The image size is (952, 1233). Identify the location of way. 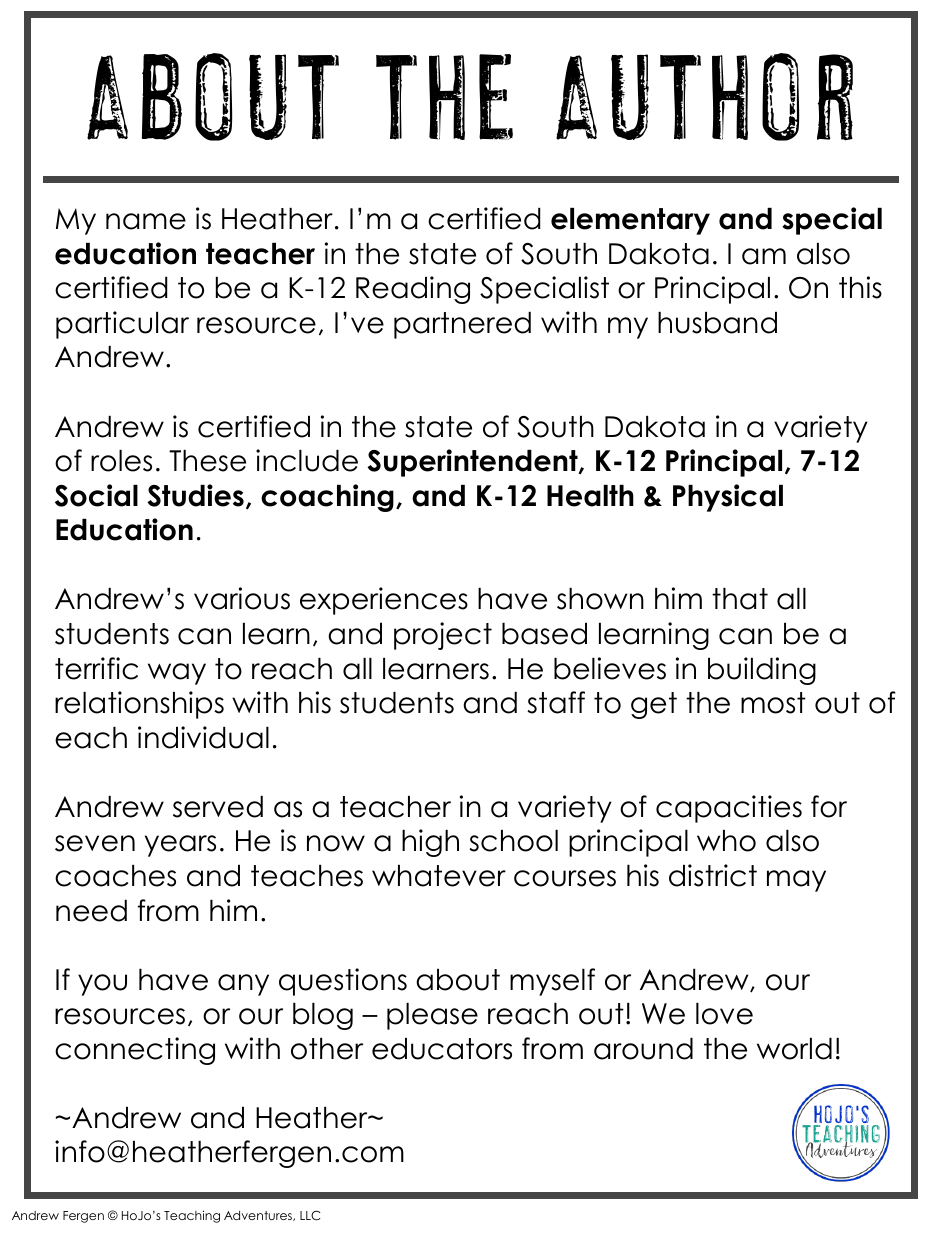
(177, 674).
